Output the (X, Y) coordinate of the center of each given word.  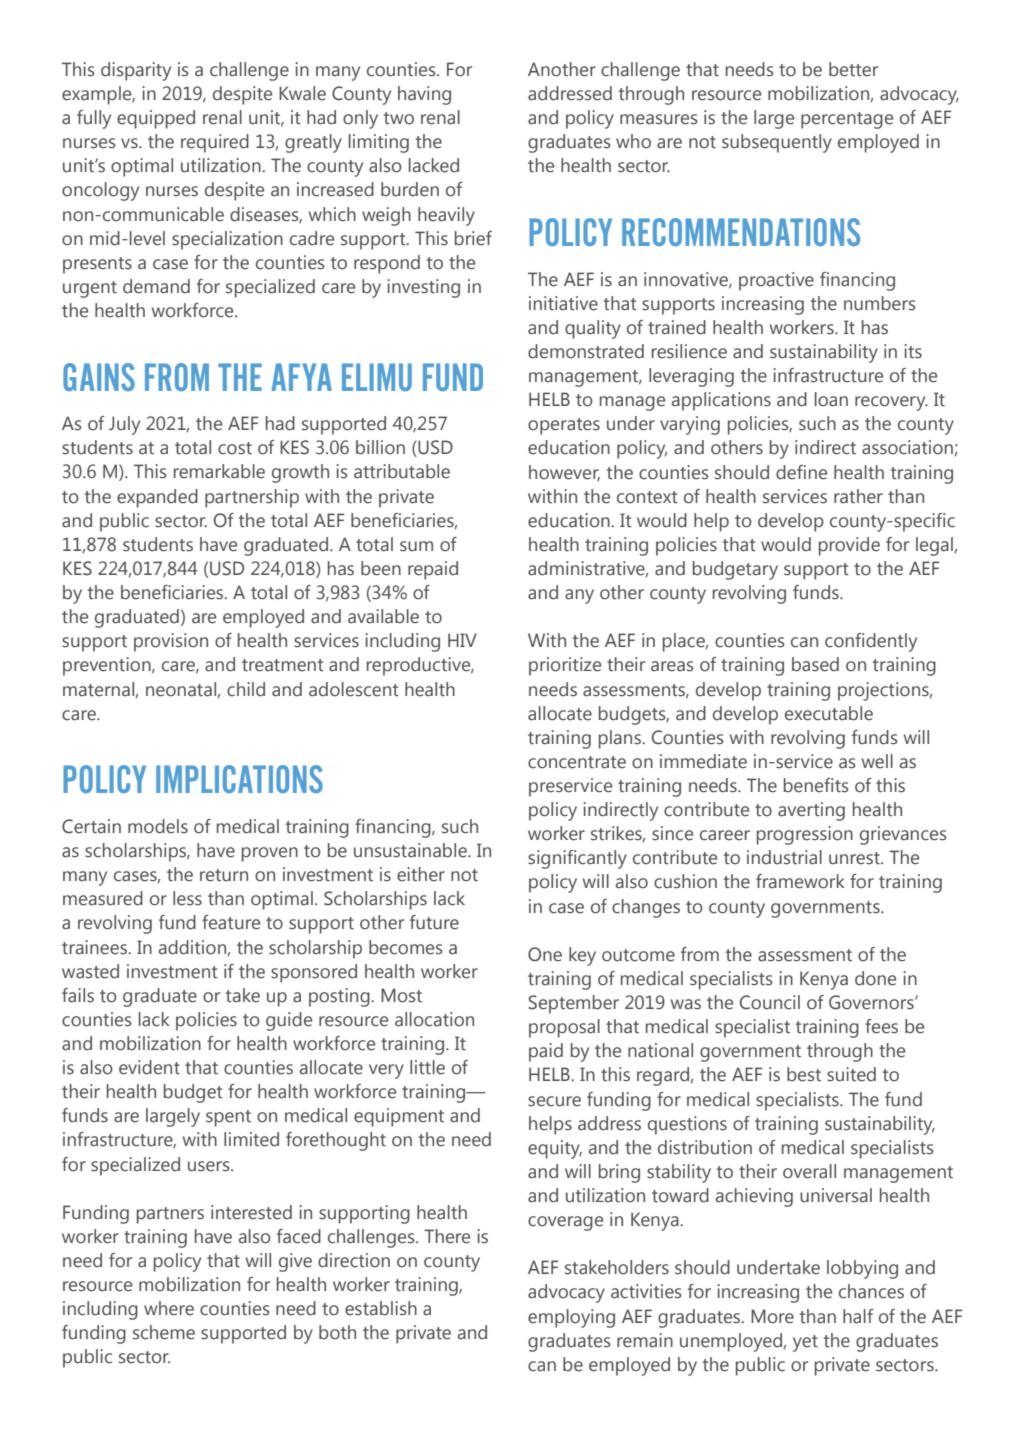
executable (829, 713)
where (169, 1308)
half (858, 1316)
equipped (156, 119)
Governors (872, 1002)
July (124, 425)
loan (831, 399)
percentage (847, 120)
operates (564, 426)
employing (571, 1318)
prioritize (565, 666)
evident (149, 1067)
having (424, 95)
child (246, 689)
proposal (564, 1028)
